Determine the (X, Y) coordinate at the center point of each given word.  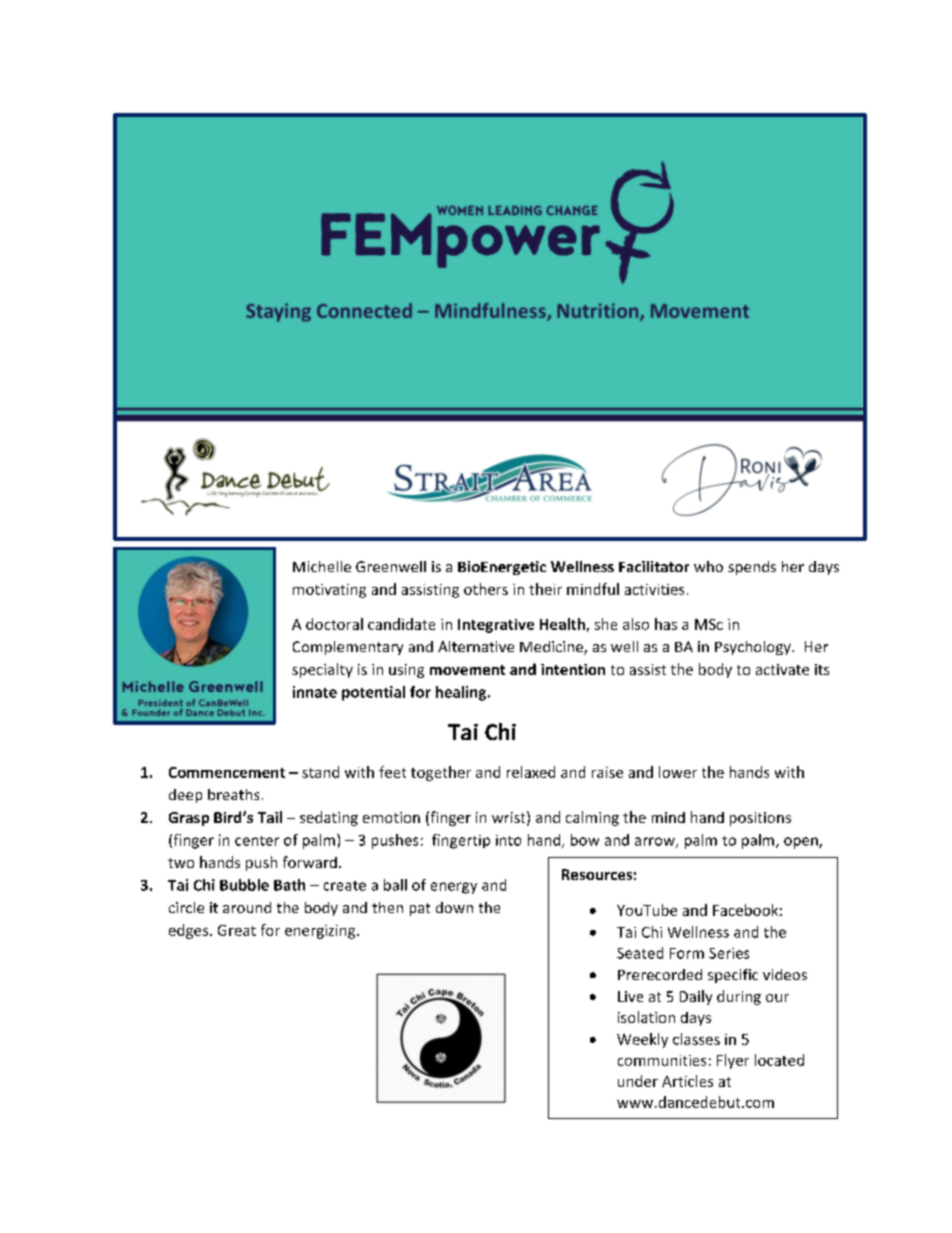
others (486, 589)
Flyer (733, 1061)
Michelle (322, 566)
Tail (270, 817)
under (638, 1081)
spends (752, 568)
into (508, 840)
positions (760, 819)
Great (237, 930)
